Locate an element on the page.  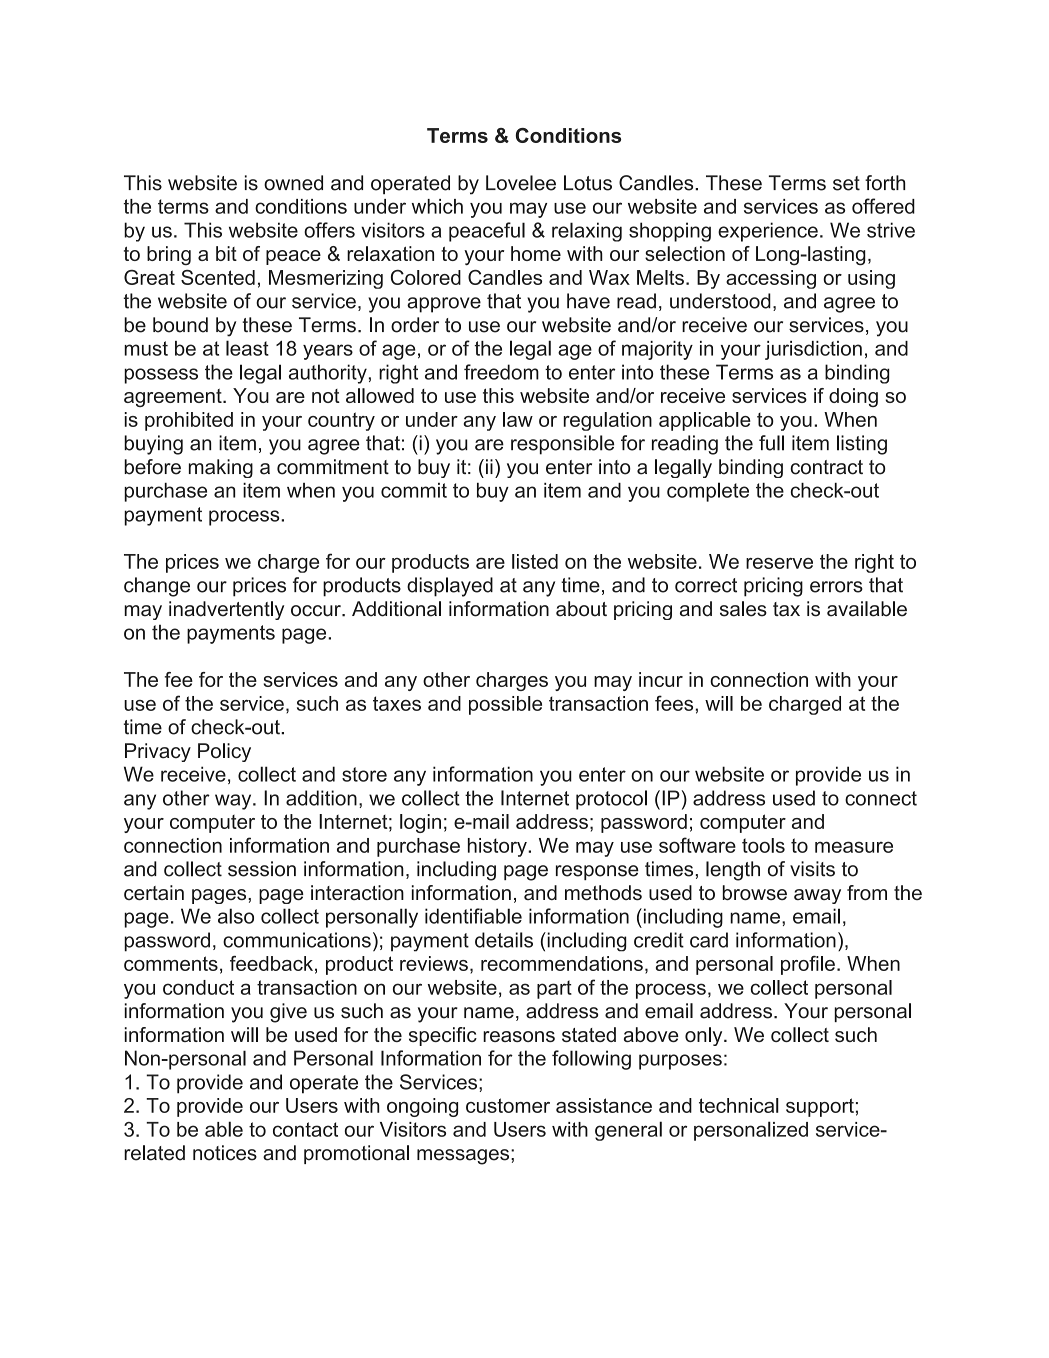
sales is located at coordinates (743, 609).
